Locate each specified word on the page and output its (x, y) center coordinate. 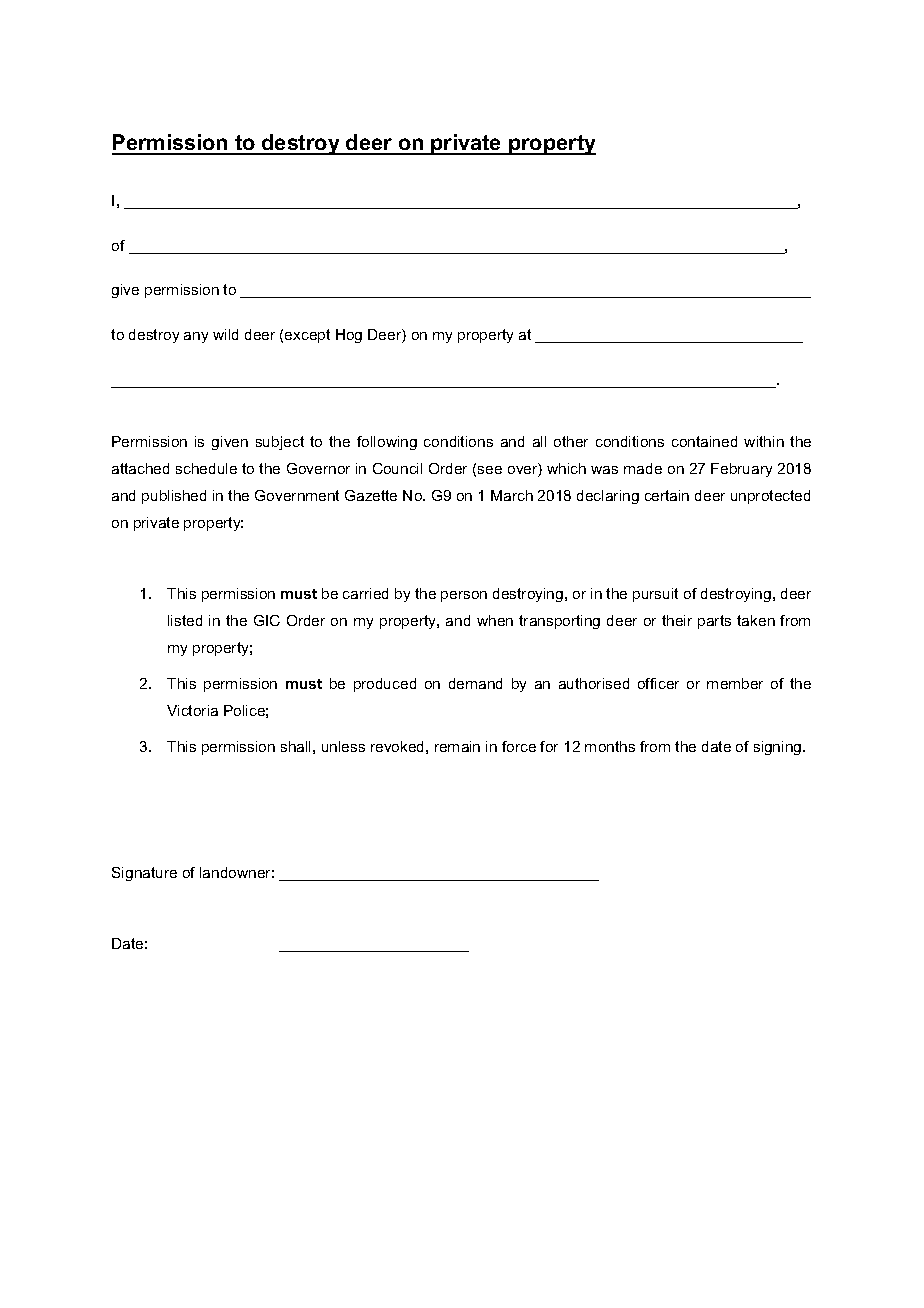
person (464, 596)
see (490, 470)
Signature (144, 874)
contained (704, 441)
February (741, 470)
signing (779, 748)
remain (457, 746)
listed (185, 620)
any (196, 337)
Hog (349, 336)
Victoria (192, 710)
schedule (206, 468)
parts (714, 622)
